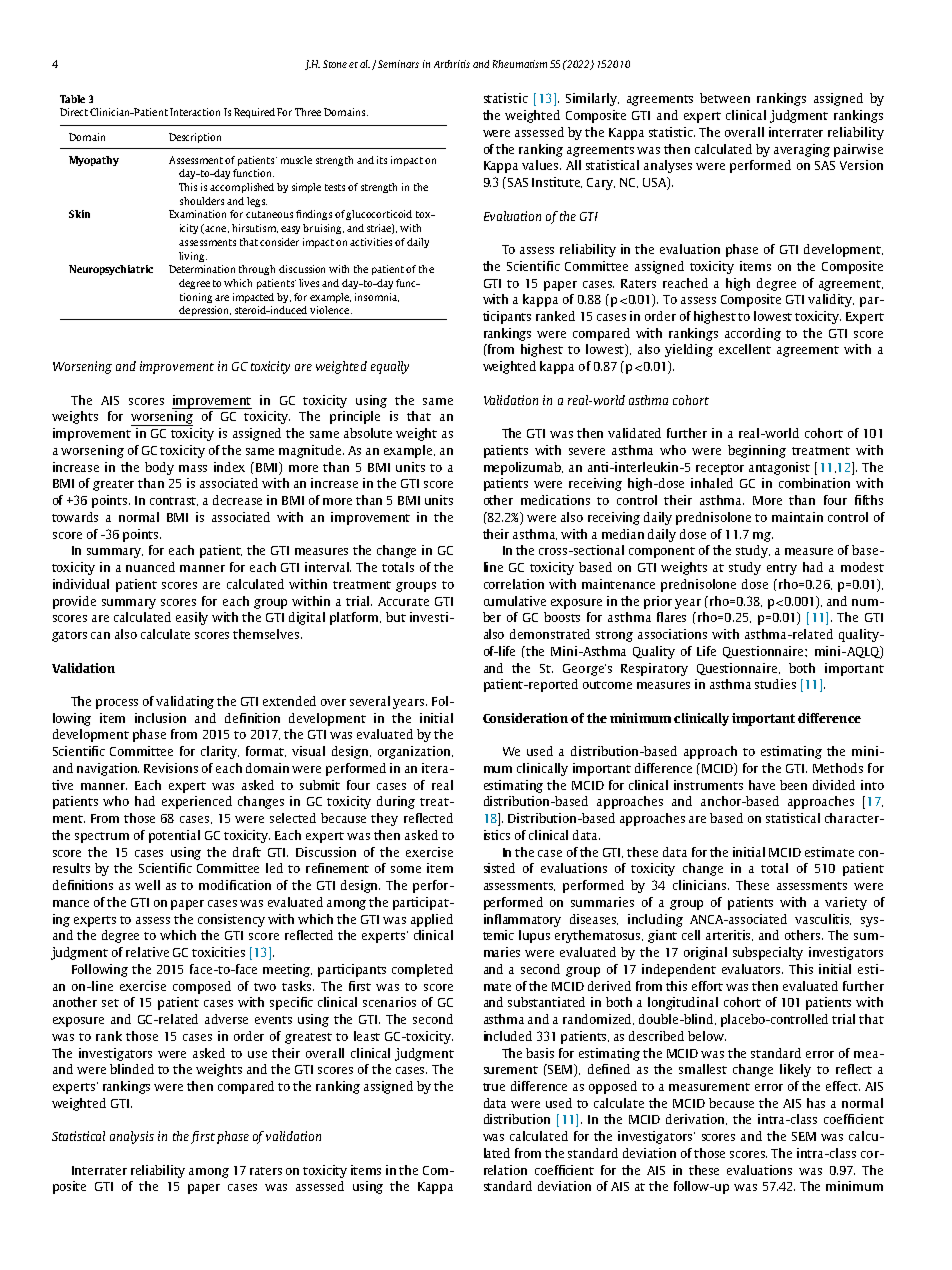  I want to click on Accurate, so click(403, 601).
